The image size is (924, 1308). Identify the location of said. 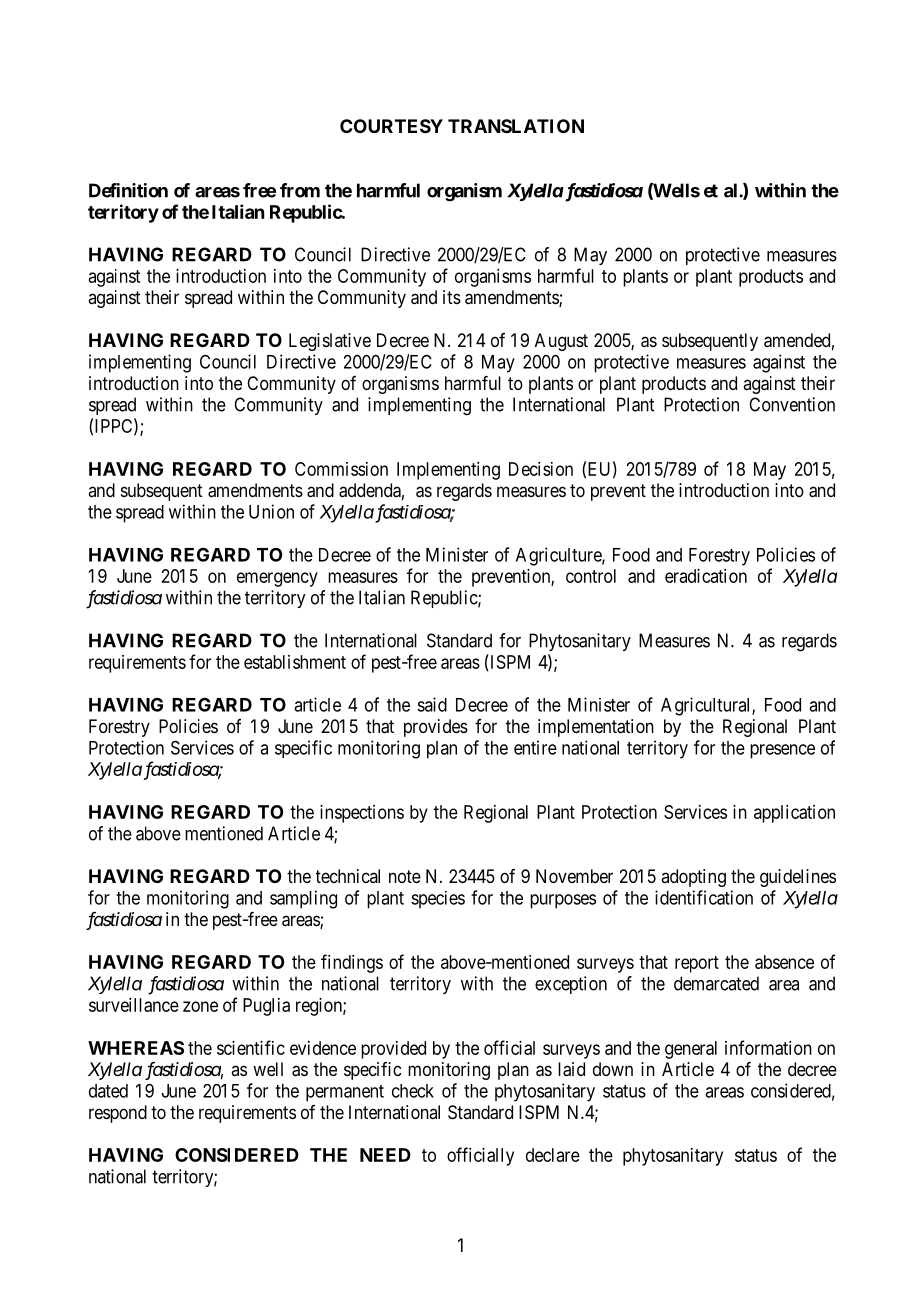
(432, 704).
